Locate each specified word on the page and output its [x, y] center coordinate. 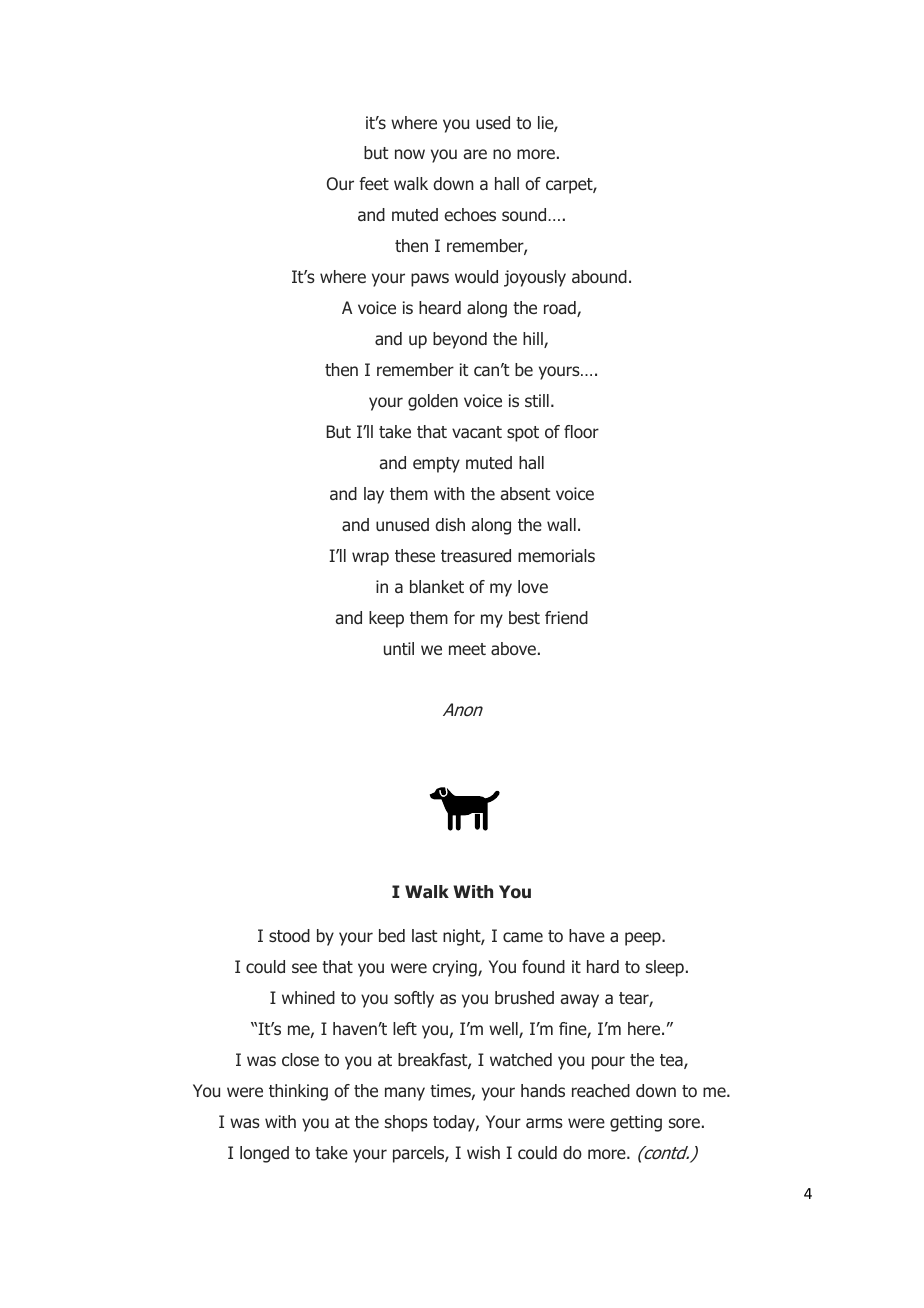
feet [374, 183]
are [475, 154]
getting [636, 1123]
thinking [298, 1092]
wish [483, 1152]
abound [599, 277]
